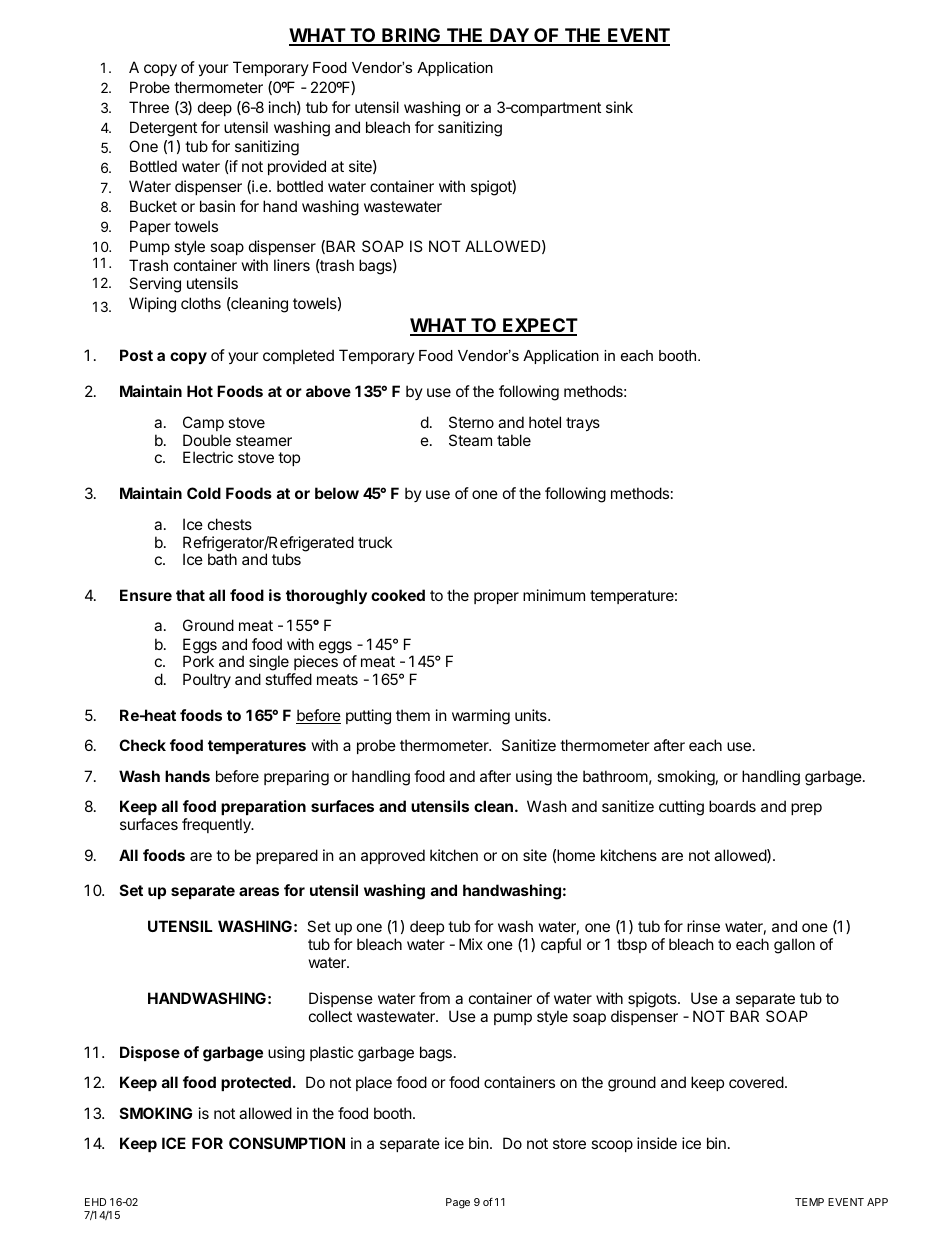 Image resolution: width=952 pixels, height=1233 pixels. I want to click on sink, so click(619, 107).
